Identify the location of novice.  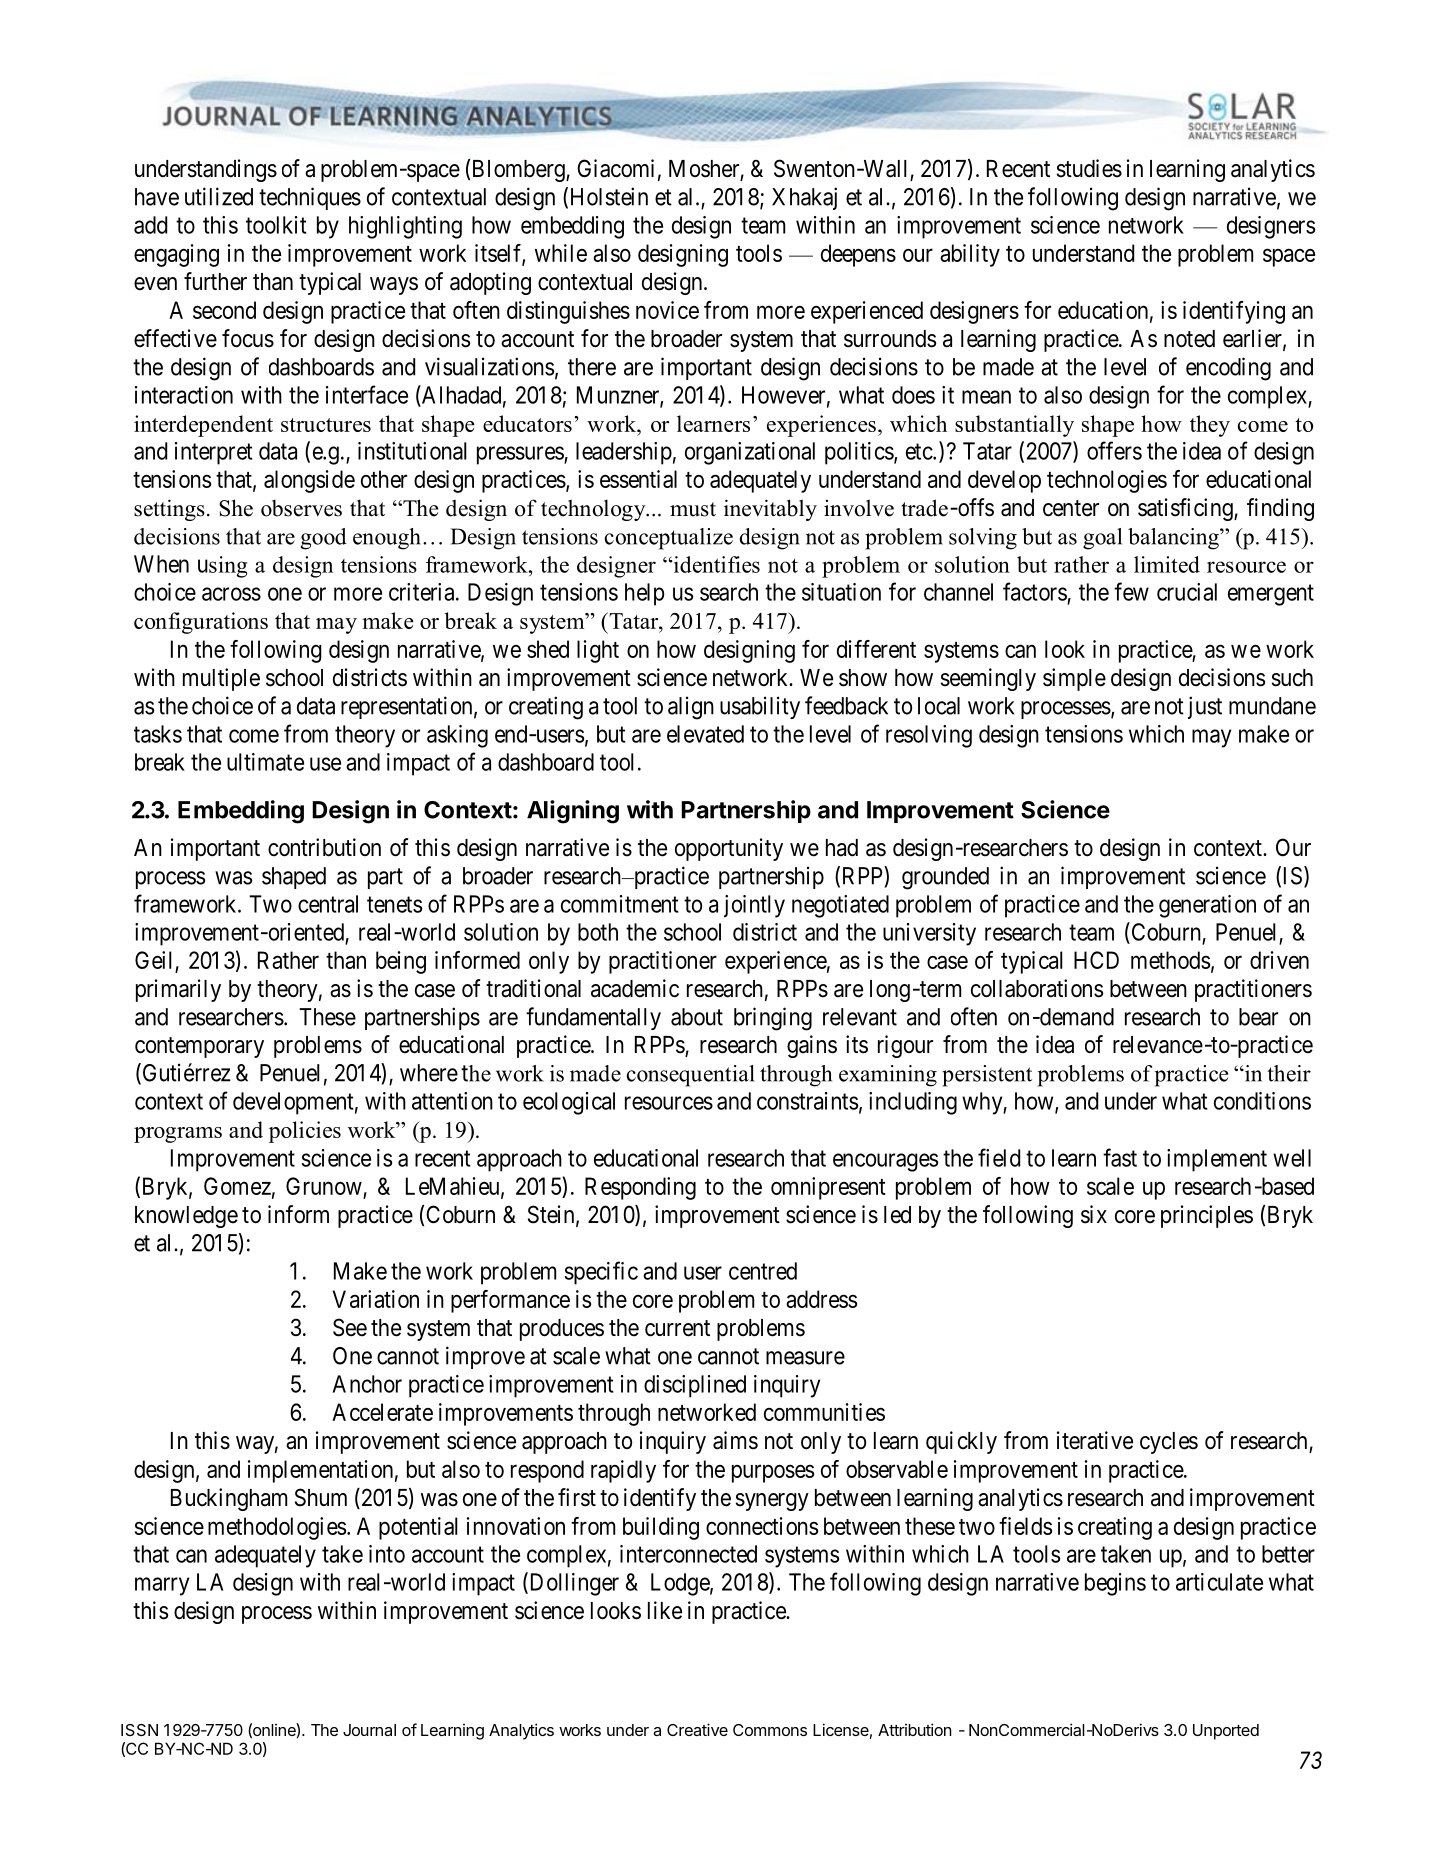
(667, 310).
